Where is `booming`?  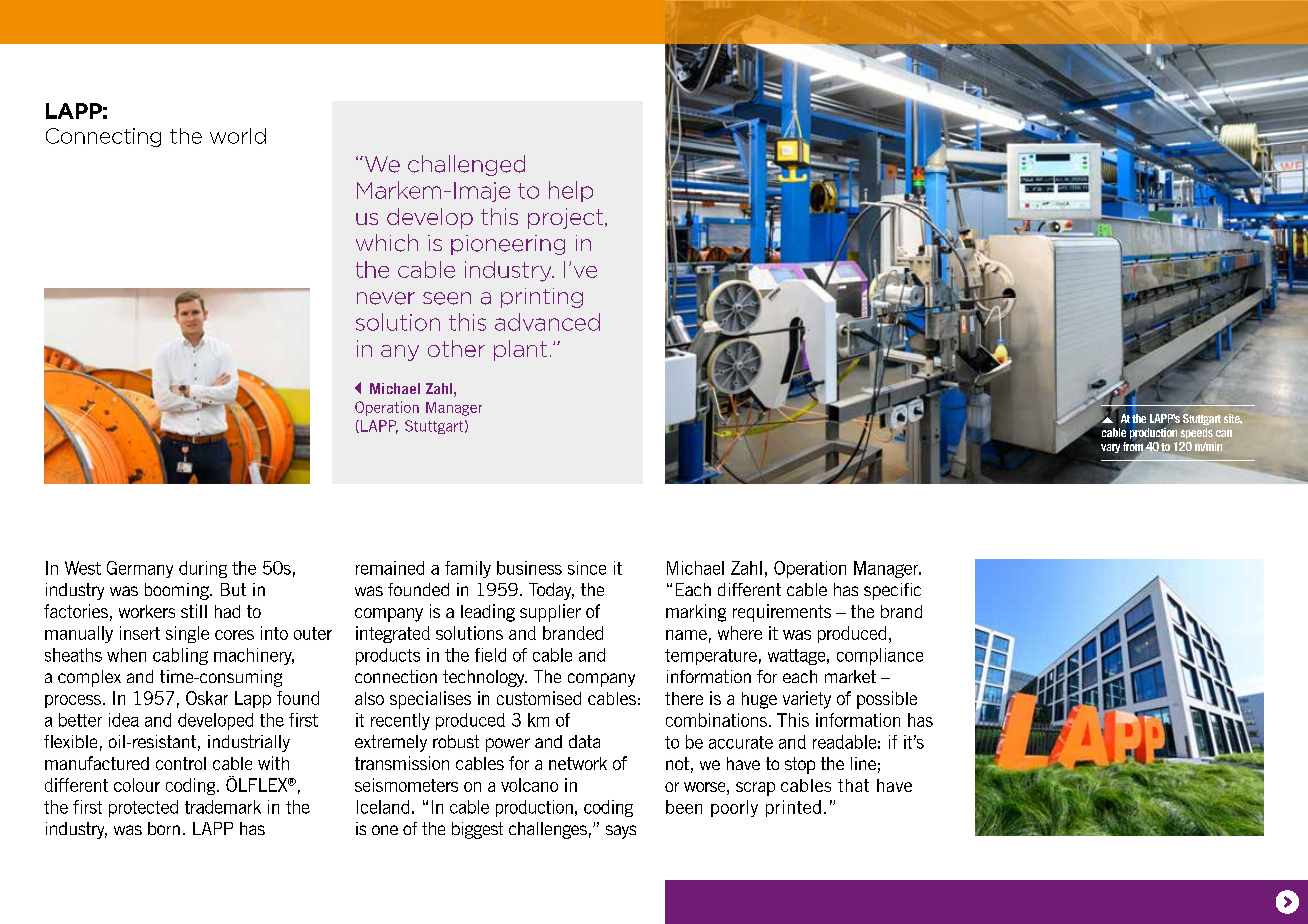 booming is located at coordinates (178, 591).
